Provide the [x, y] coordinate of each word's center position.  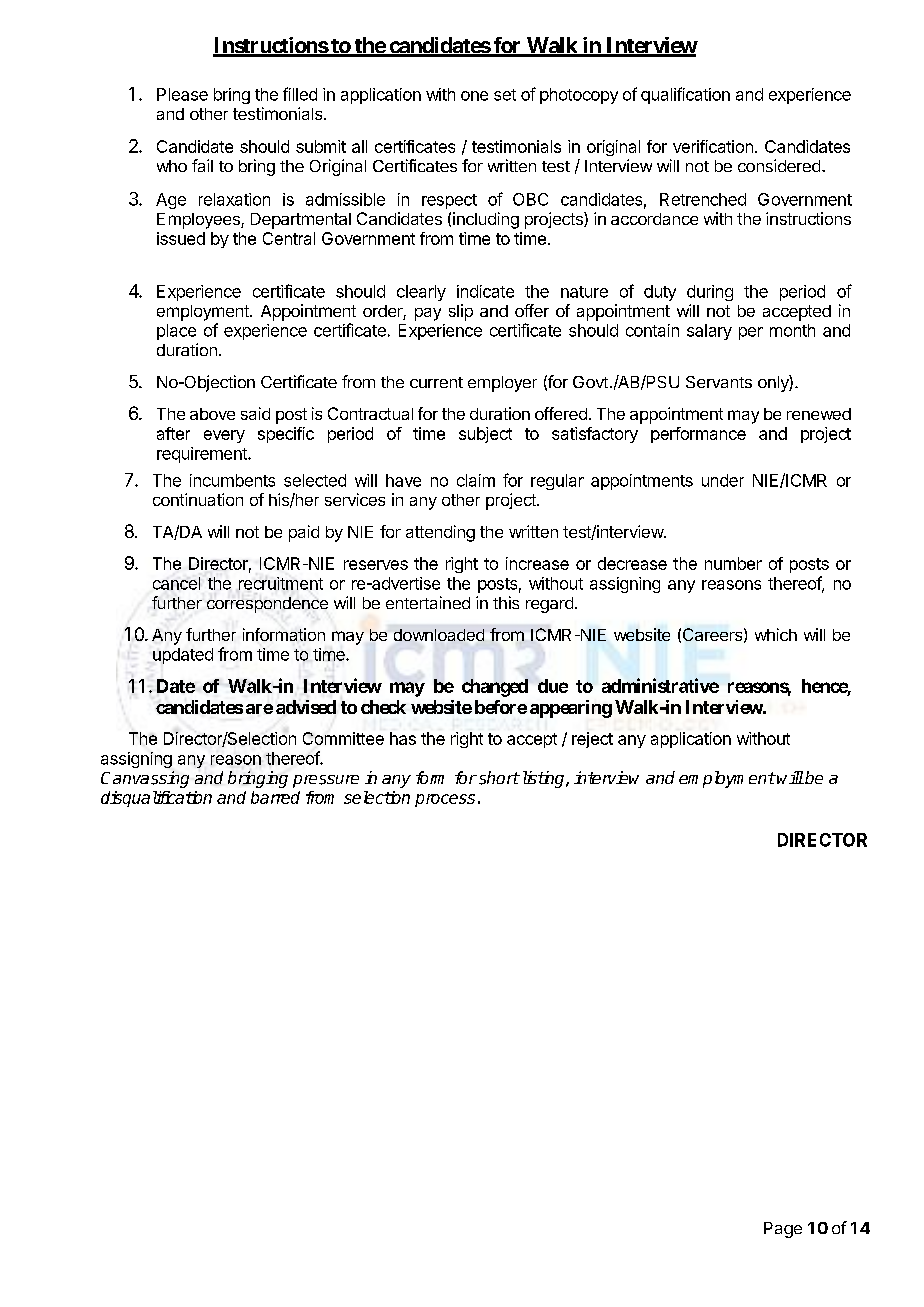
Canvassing [145, 779]
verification [713, 146]
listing [543, 779]
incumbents [232, 480]
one [474, 96]
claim [476, 480]
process [445, 800]
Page [783, 1230]
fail [202, 165]
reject [592, 740]
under [723, 480]
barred [275, 797]
